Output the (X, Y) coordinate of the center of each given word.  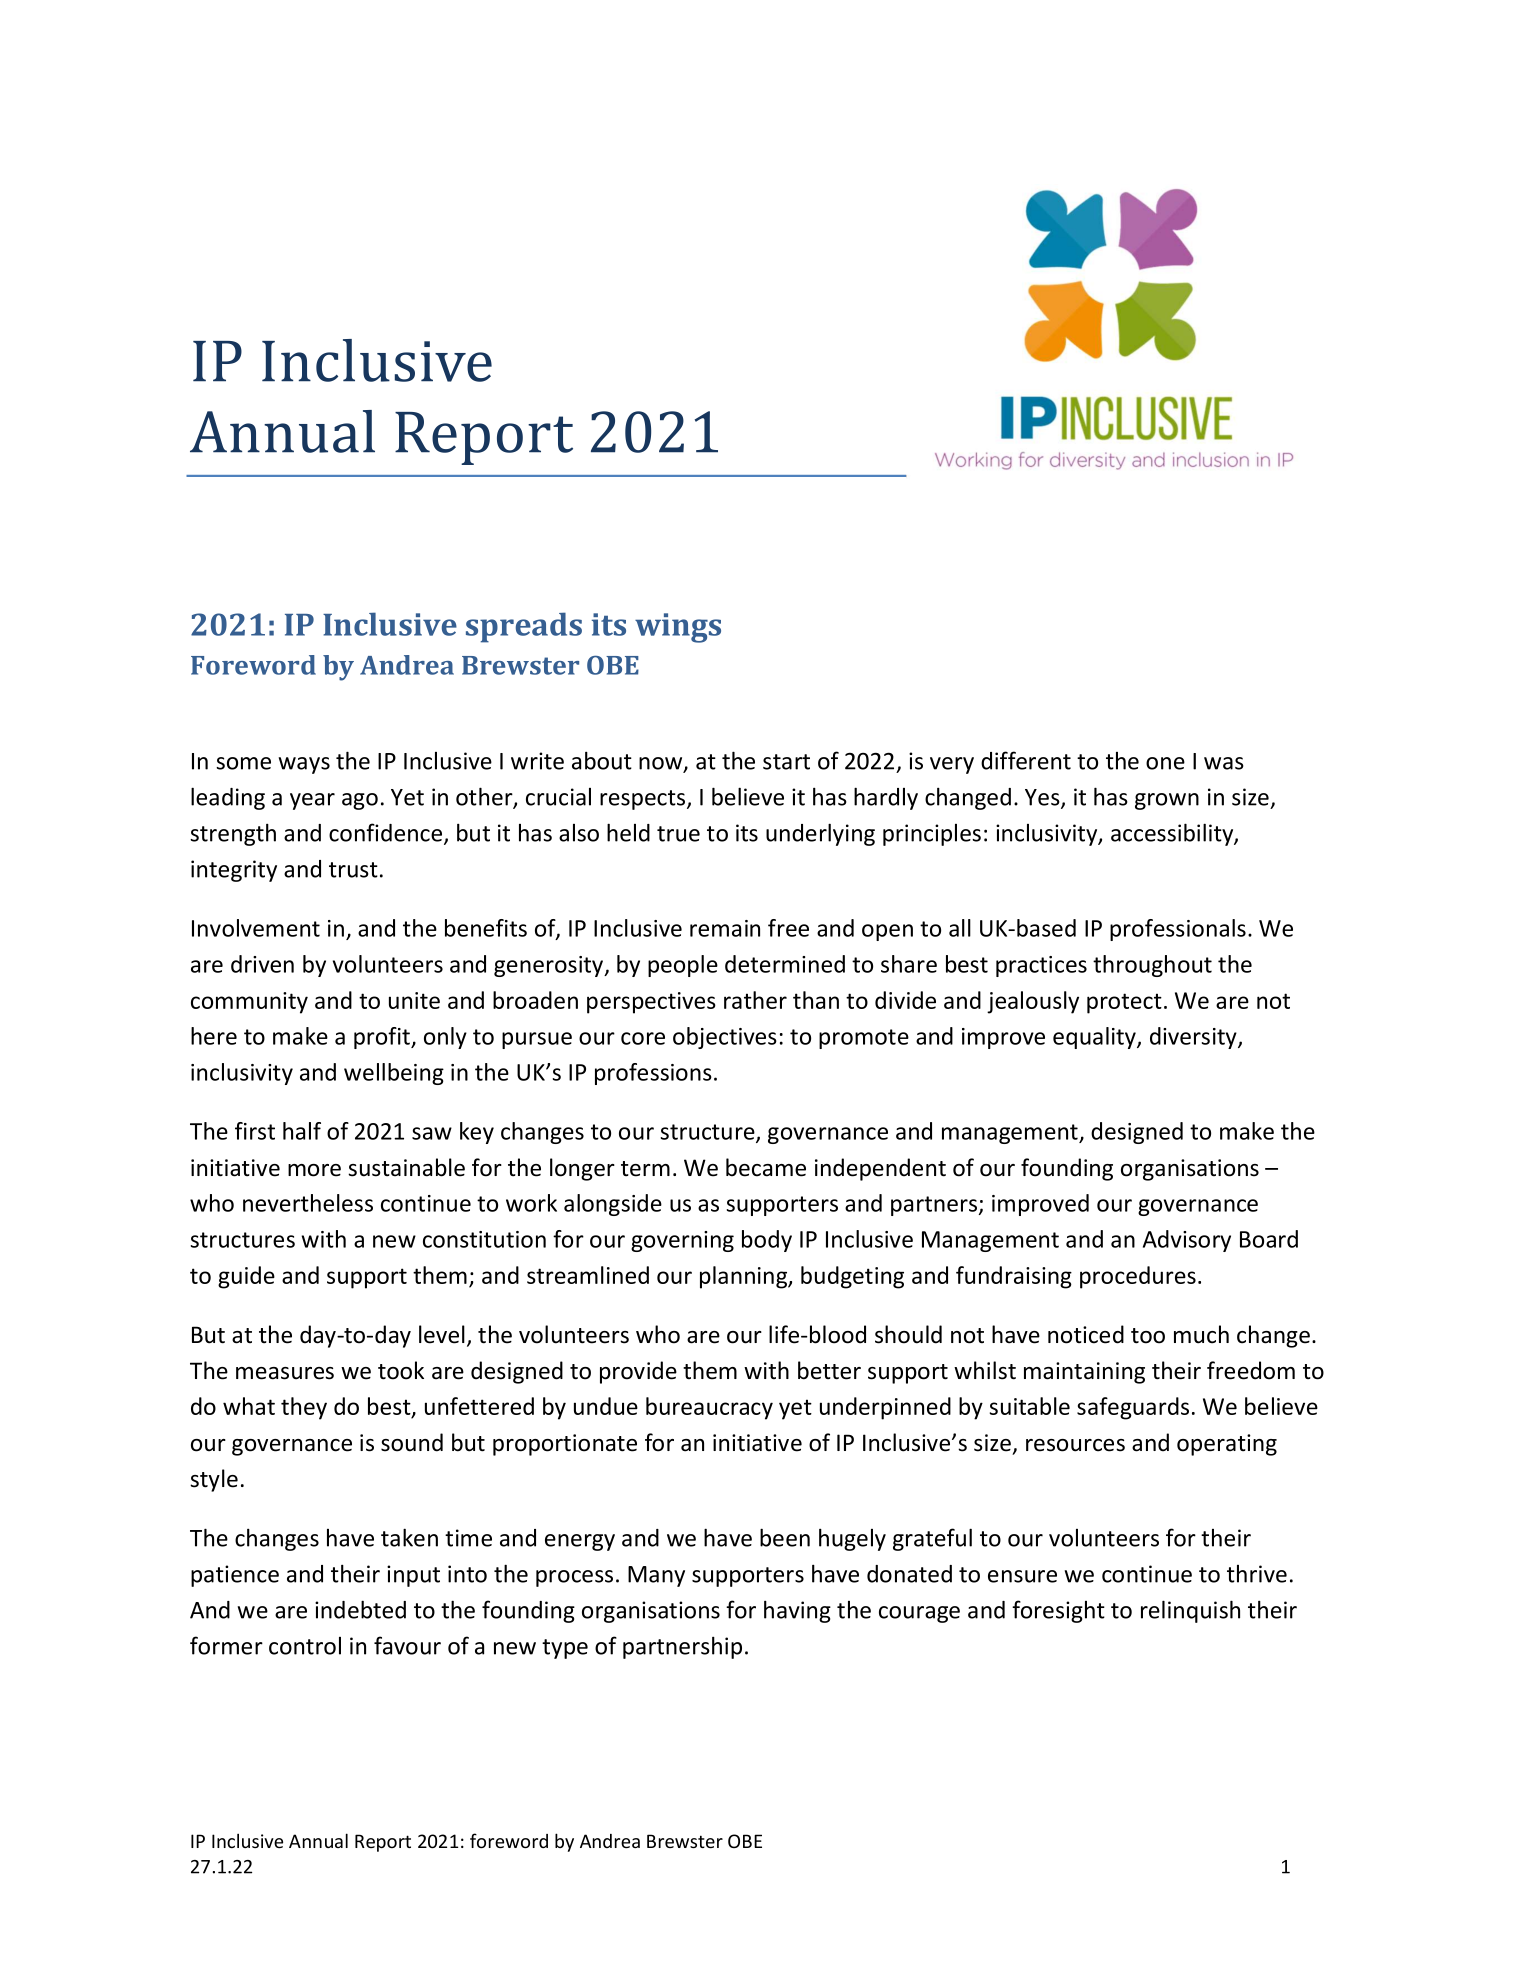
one (1165, 763)
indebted (360, 1609)
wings (678, 628)
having (797, 1611)
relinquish (1190, 1611)
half (302, 1131)
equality (1095, 1038)
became (766, 1167)
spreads (524, 627)
